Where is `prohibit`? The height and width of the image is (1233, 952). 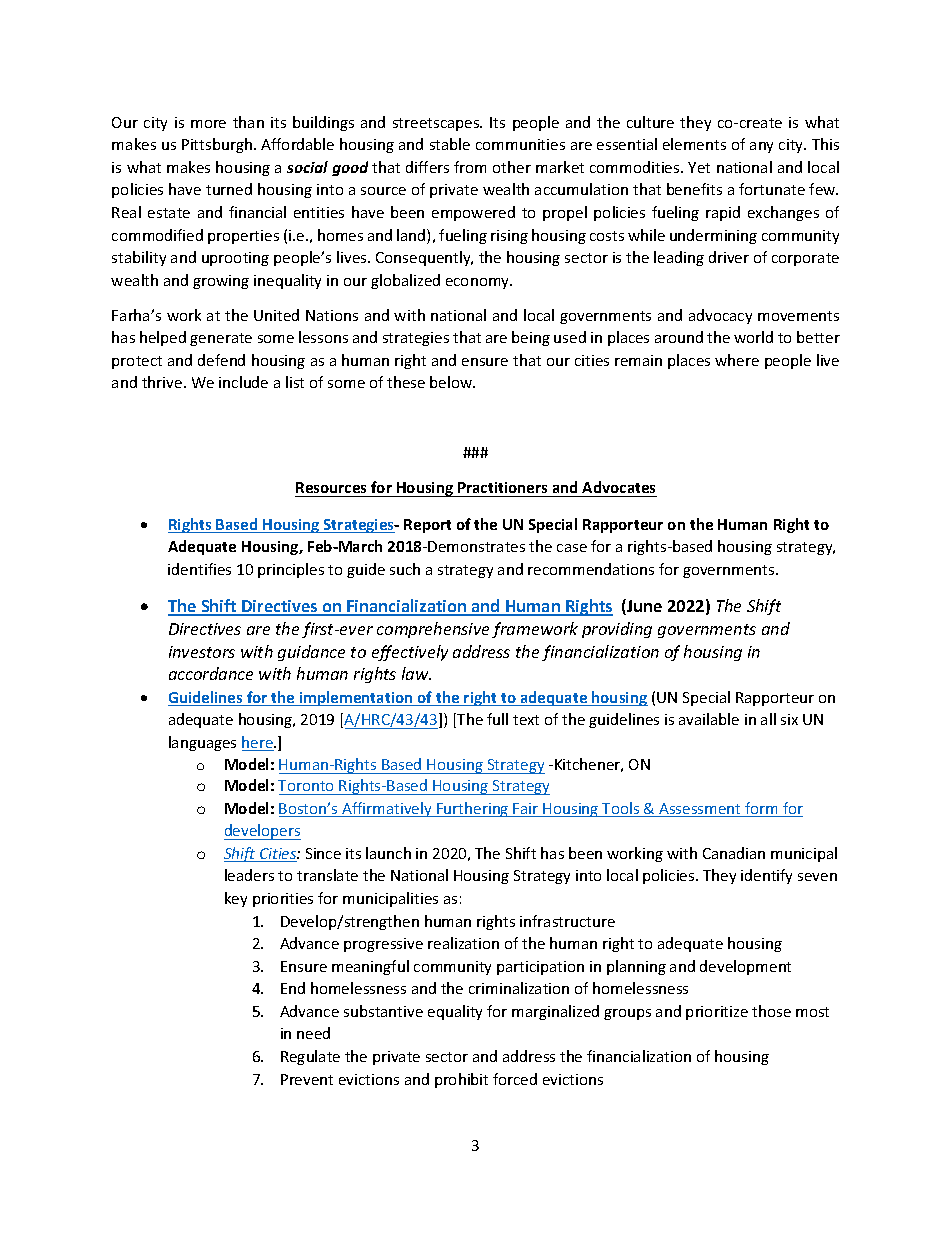
prohibit is located at coordinates (461, 1080).
